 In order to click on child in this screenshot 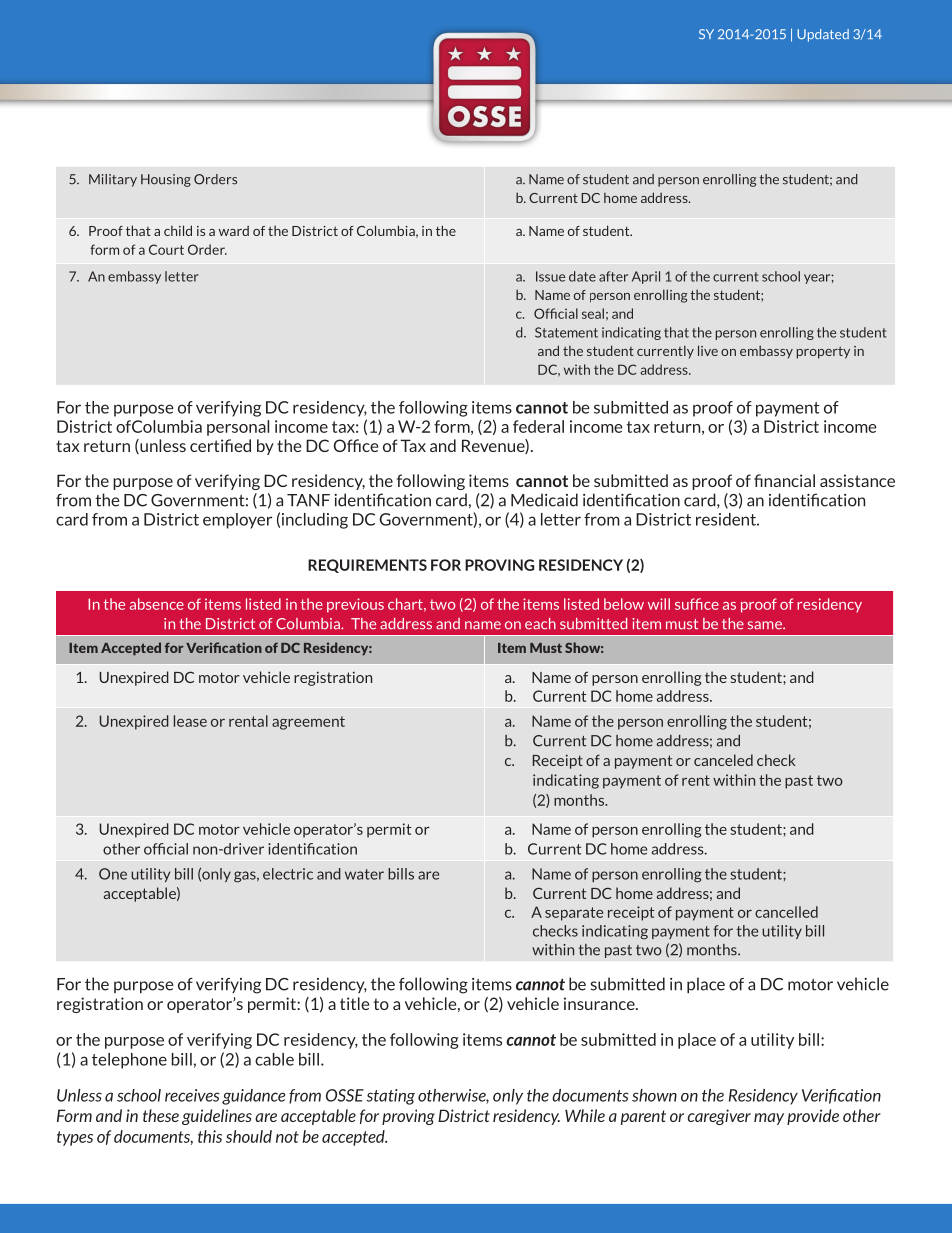, I will do `click(178, 230)`.
